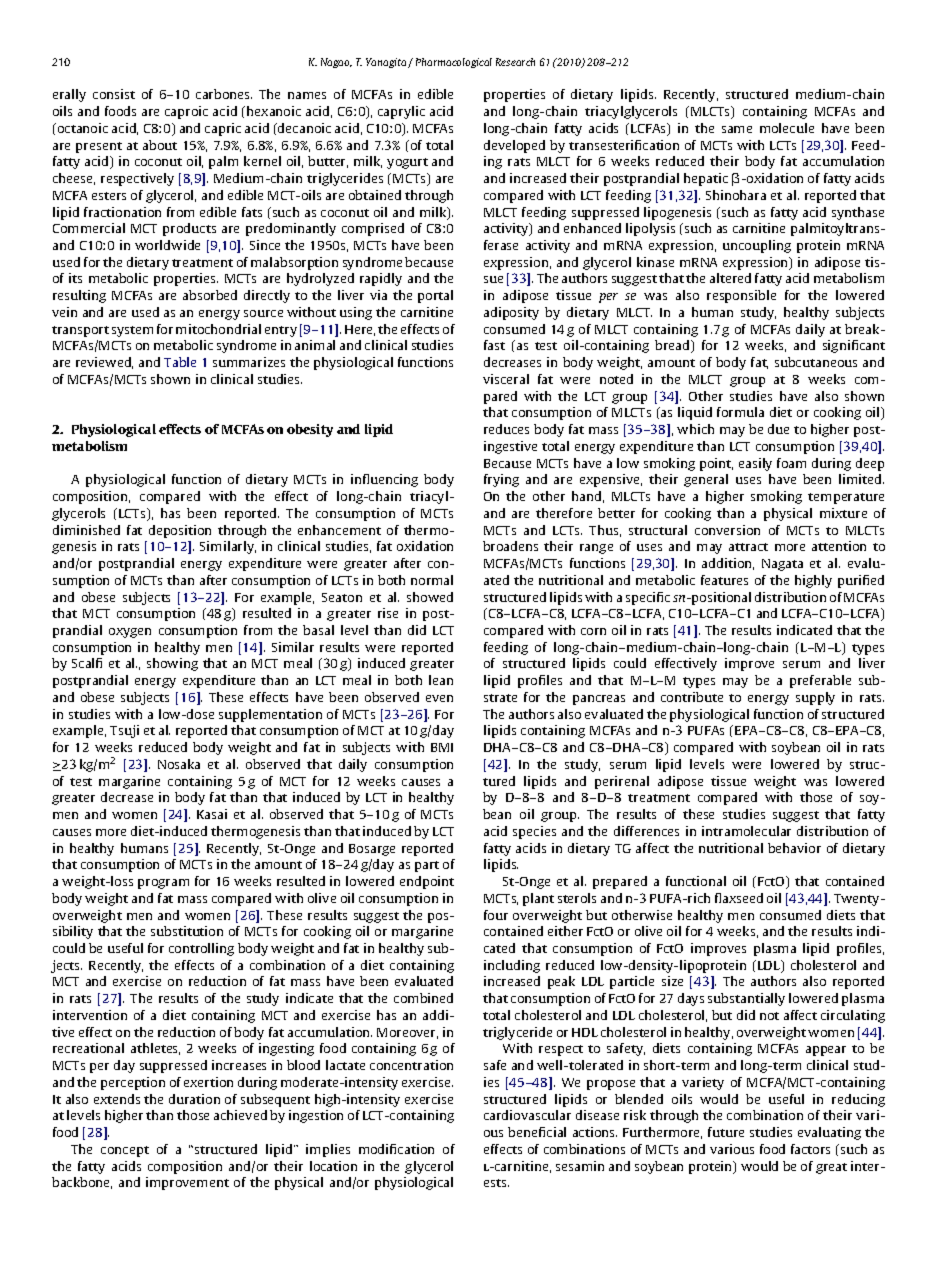 This document has width=952, height=1270. Describe the element at coordinates (454, 63) in the document. I see `Pharmacological` at that location.
